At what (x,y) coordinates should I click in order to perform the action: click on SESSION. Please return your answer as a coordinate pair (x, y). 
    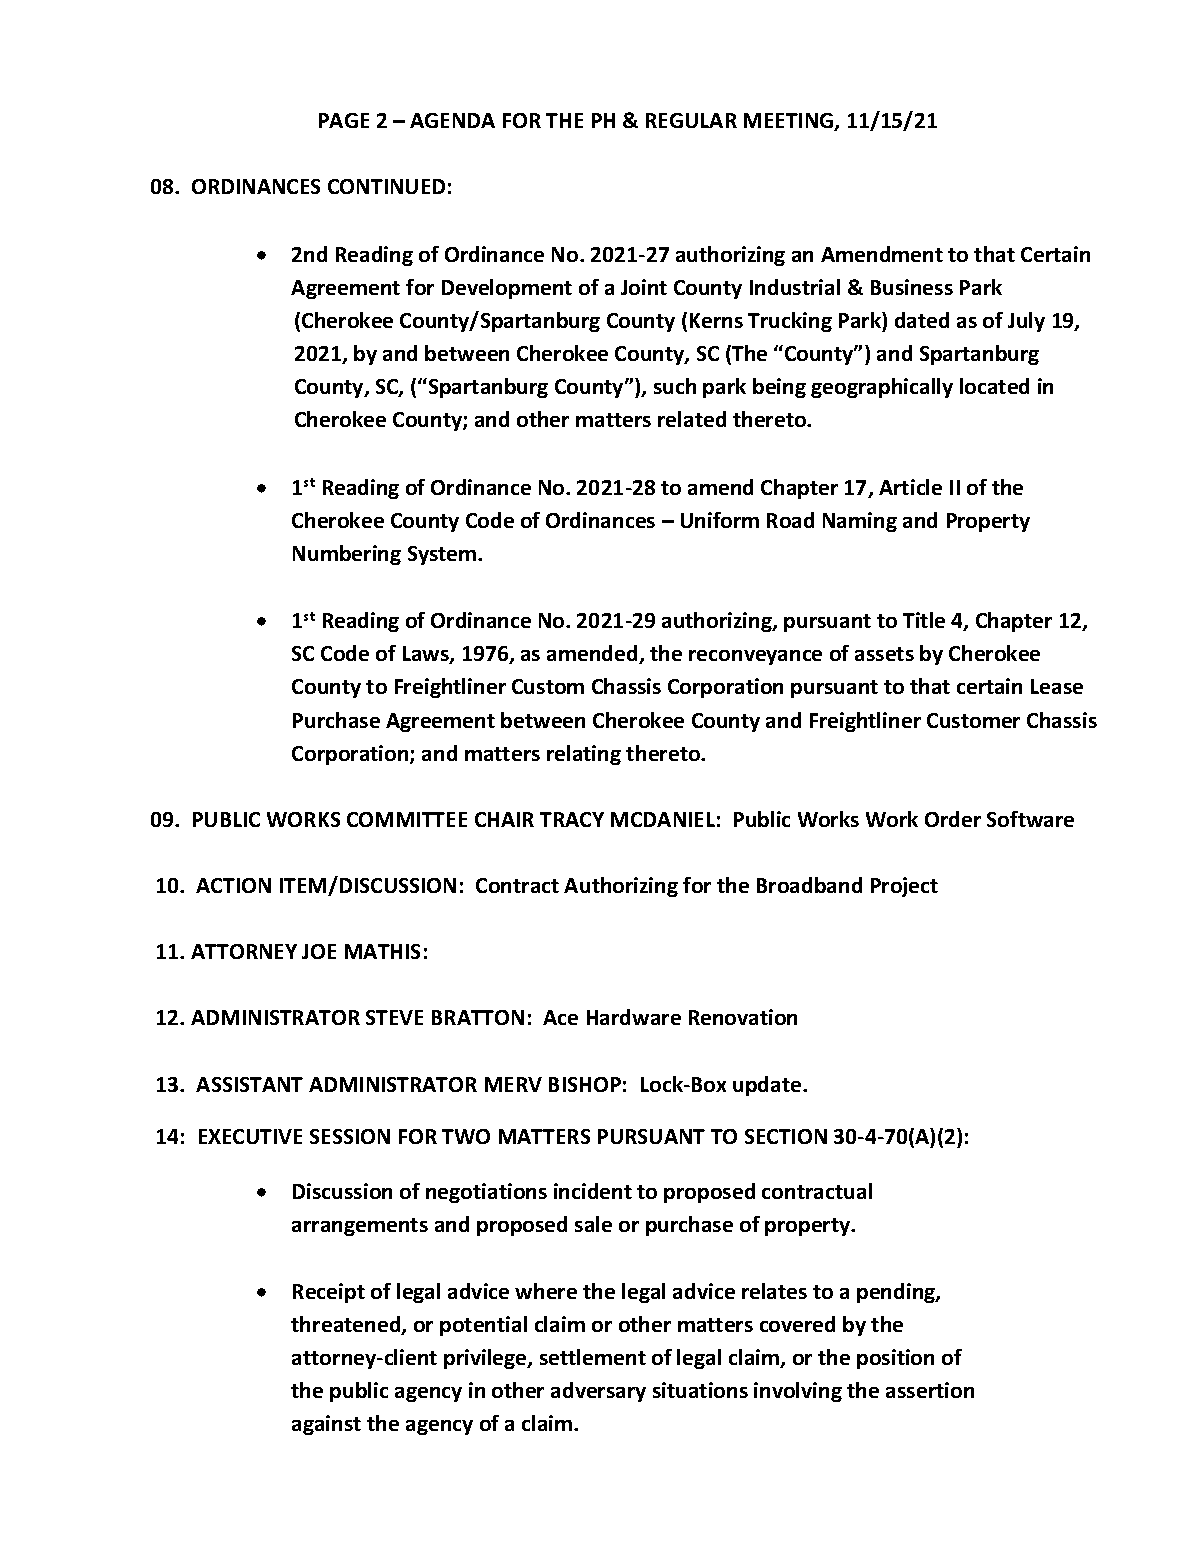
    Looking at the image, I should click on (350, 1136).
